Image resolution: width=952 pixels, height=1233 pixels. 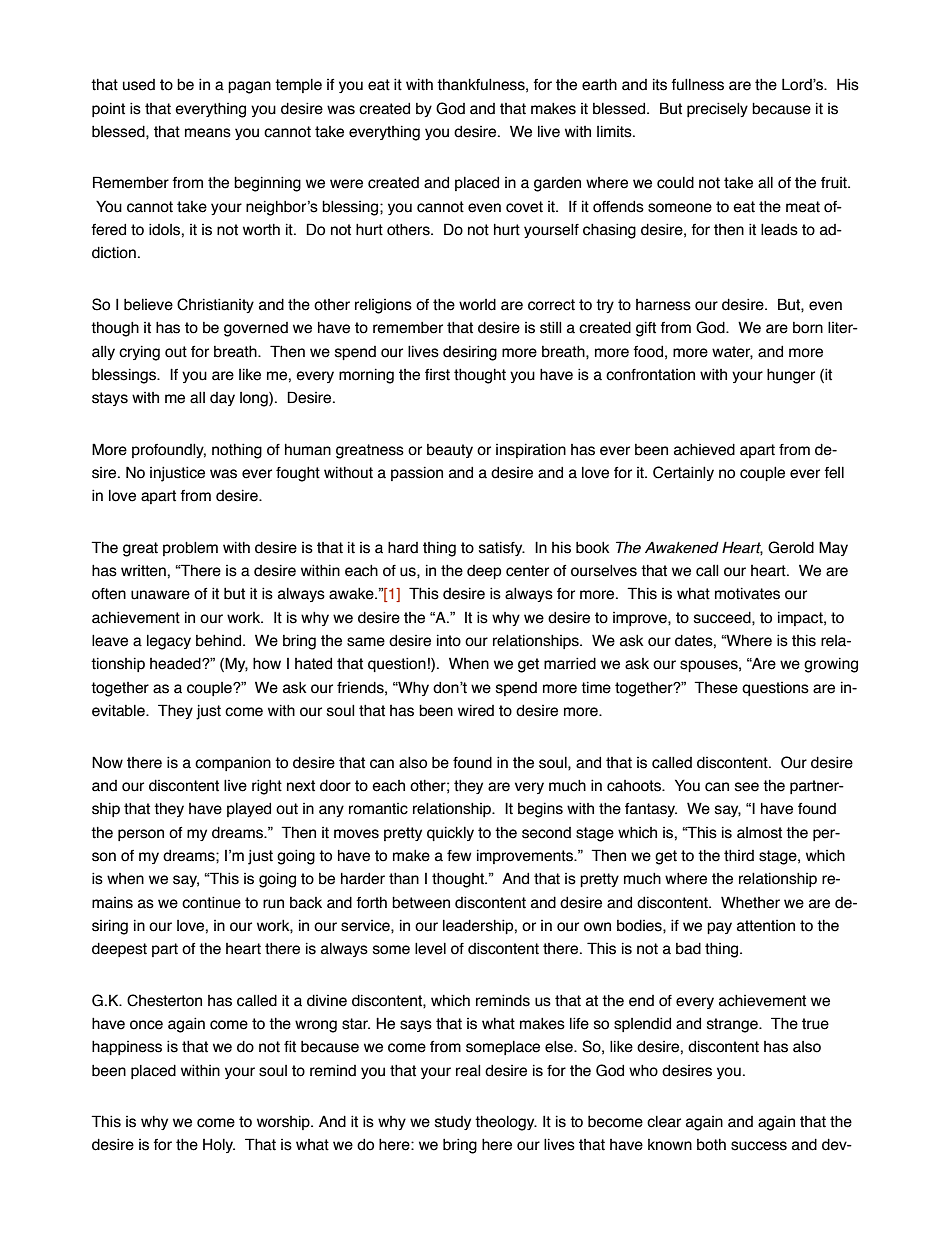 I want to click on precisely, so click(x=717, y=109).
